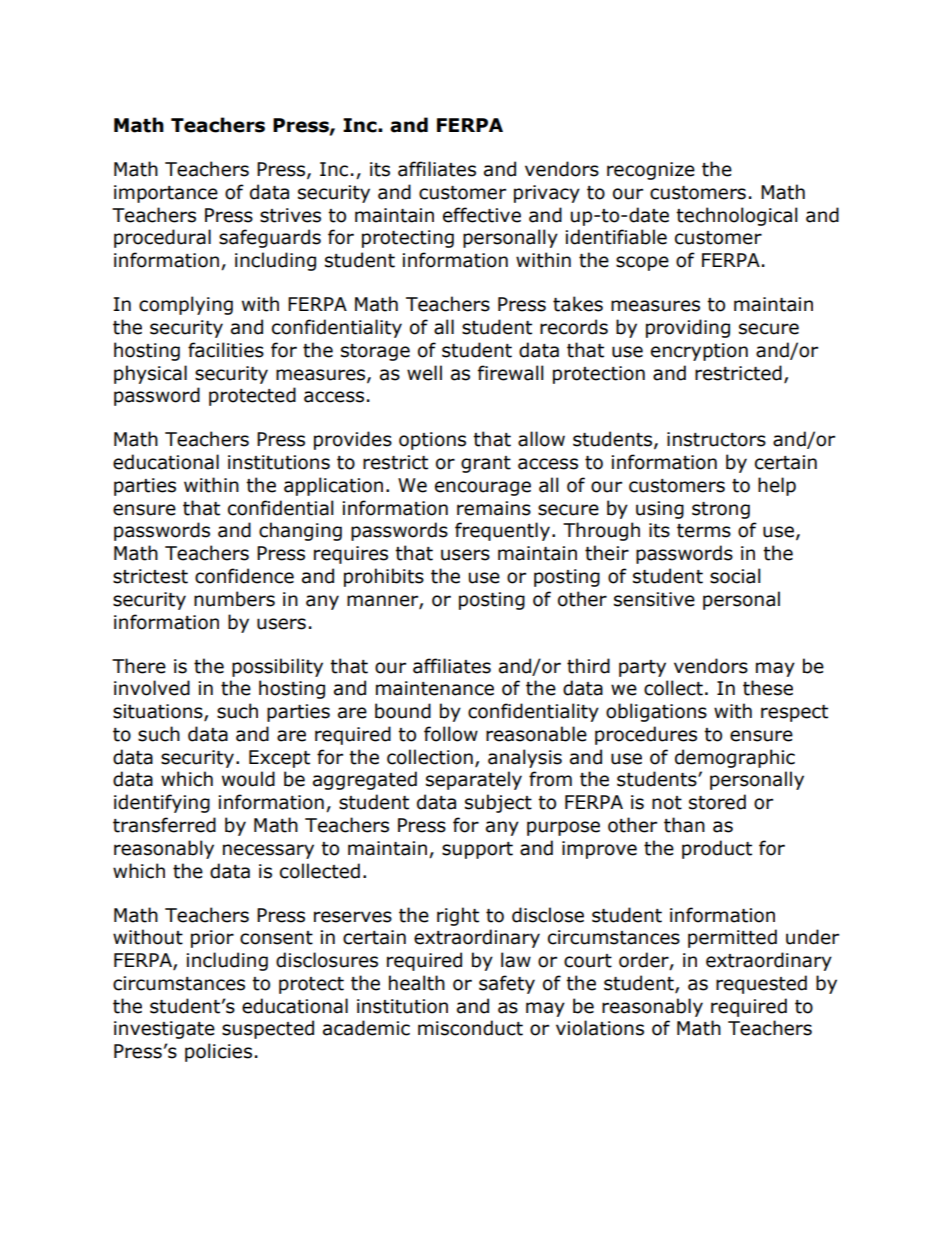 The image size is (952, 1233). Describe the element at coordinates (486, 464) in the image. I see `grant` at that location.
